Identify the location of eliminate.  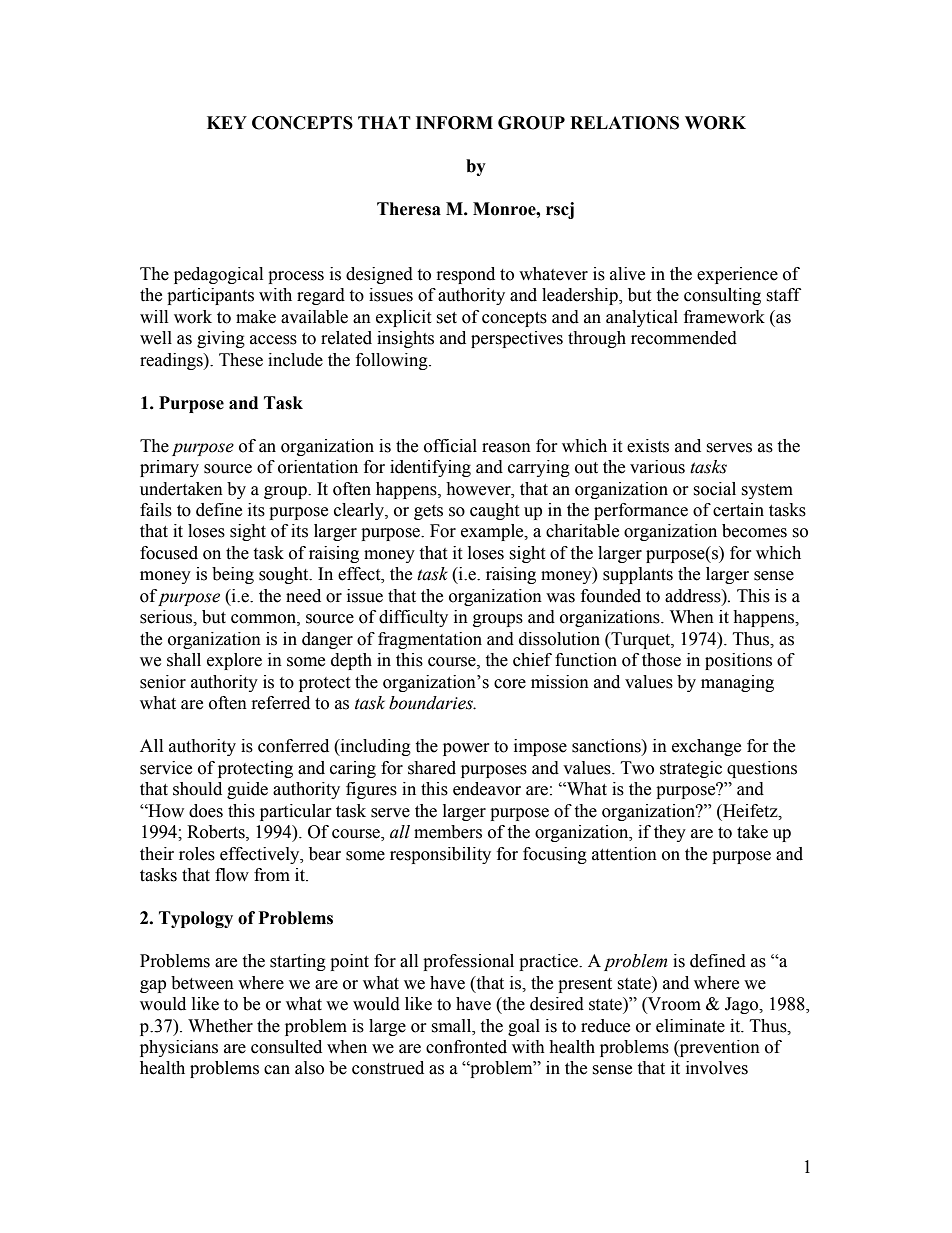
(690, 1026).
